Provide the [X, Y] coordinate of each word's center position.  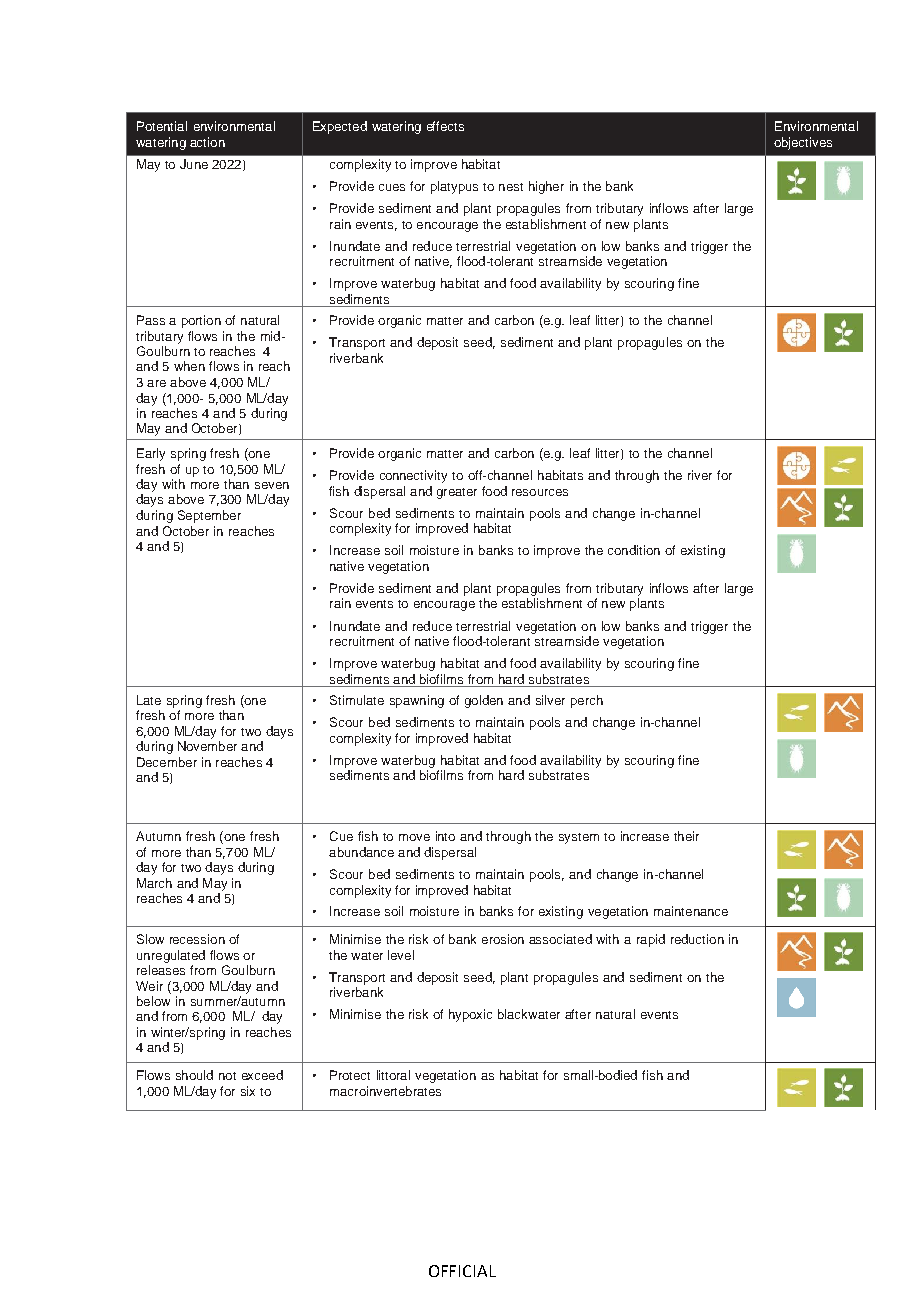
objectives [803, 143]
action [207, 142]
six [248, 1091]
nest [511, 187]
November [207, 746]
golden [484, 701]
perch [587, 701]
